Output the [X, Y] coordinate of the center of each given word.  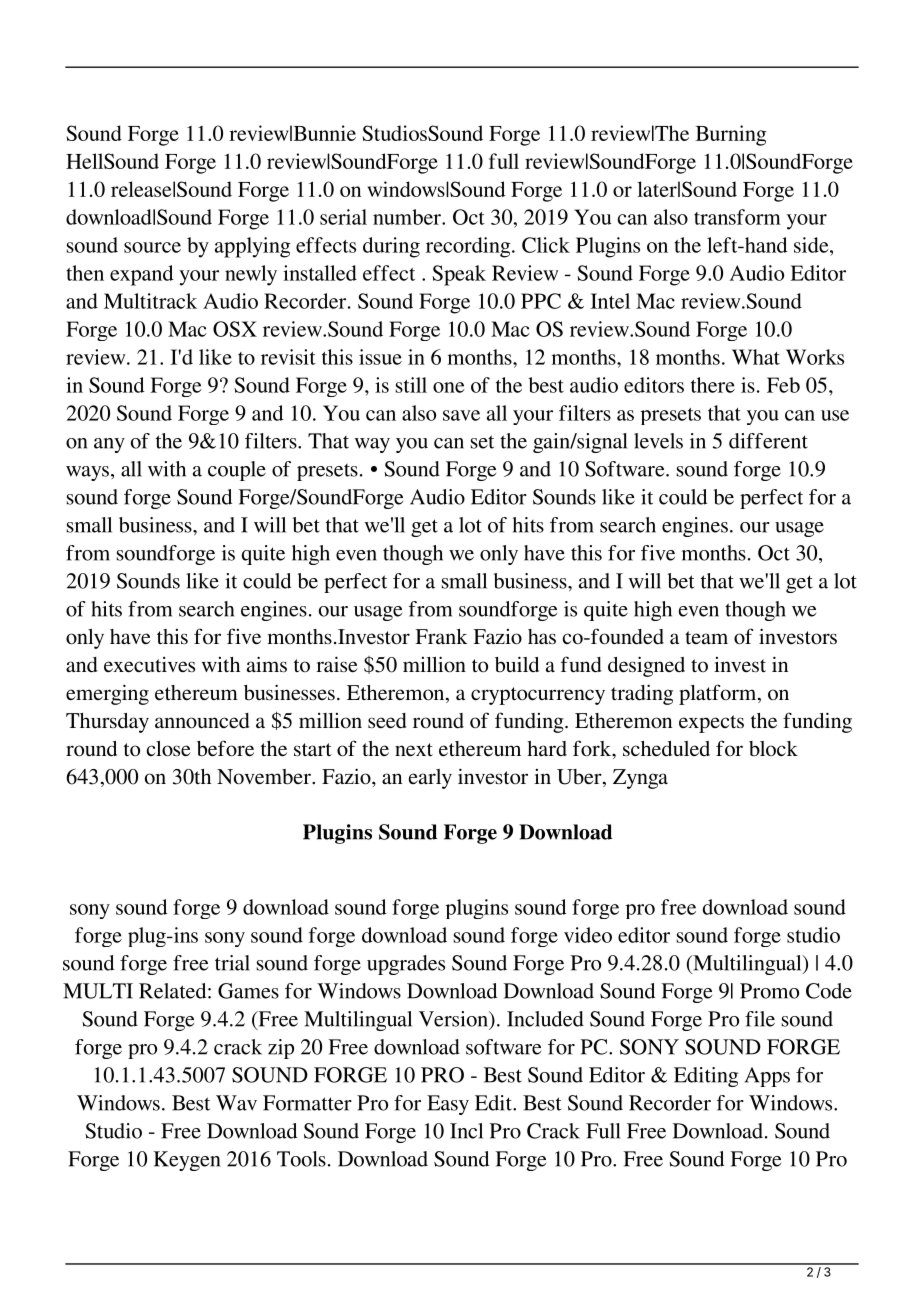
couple [237, 471]
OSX [235, 329]
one [449, 387]
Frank [441, 636]
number [408, 217]
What [756, 357]
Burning [731, 135]
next [414, 749]
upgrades [406, 965]
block [773, 748]
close [169, 749]
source [152, 247]
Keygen [186, 1161]
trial [232, 963]
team [706, 637]
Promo [769, 991]
